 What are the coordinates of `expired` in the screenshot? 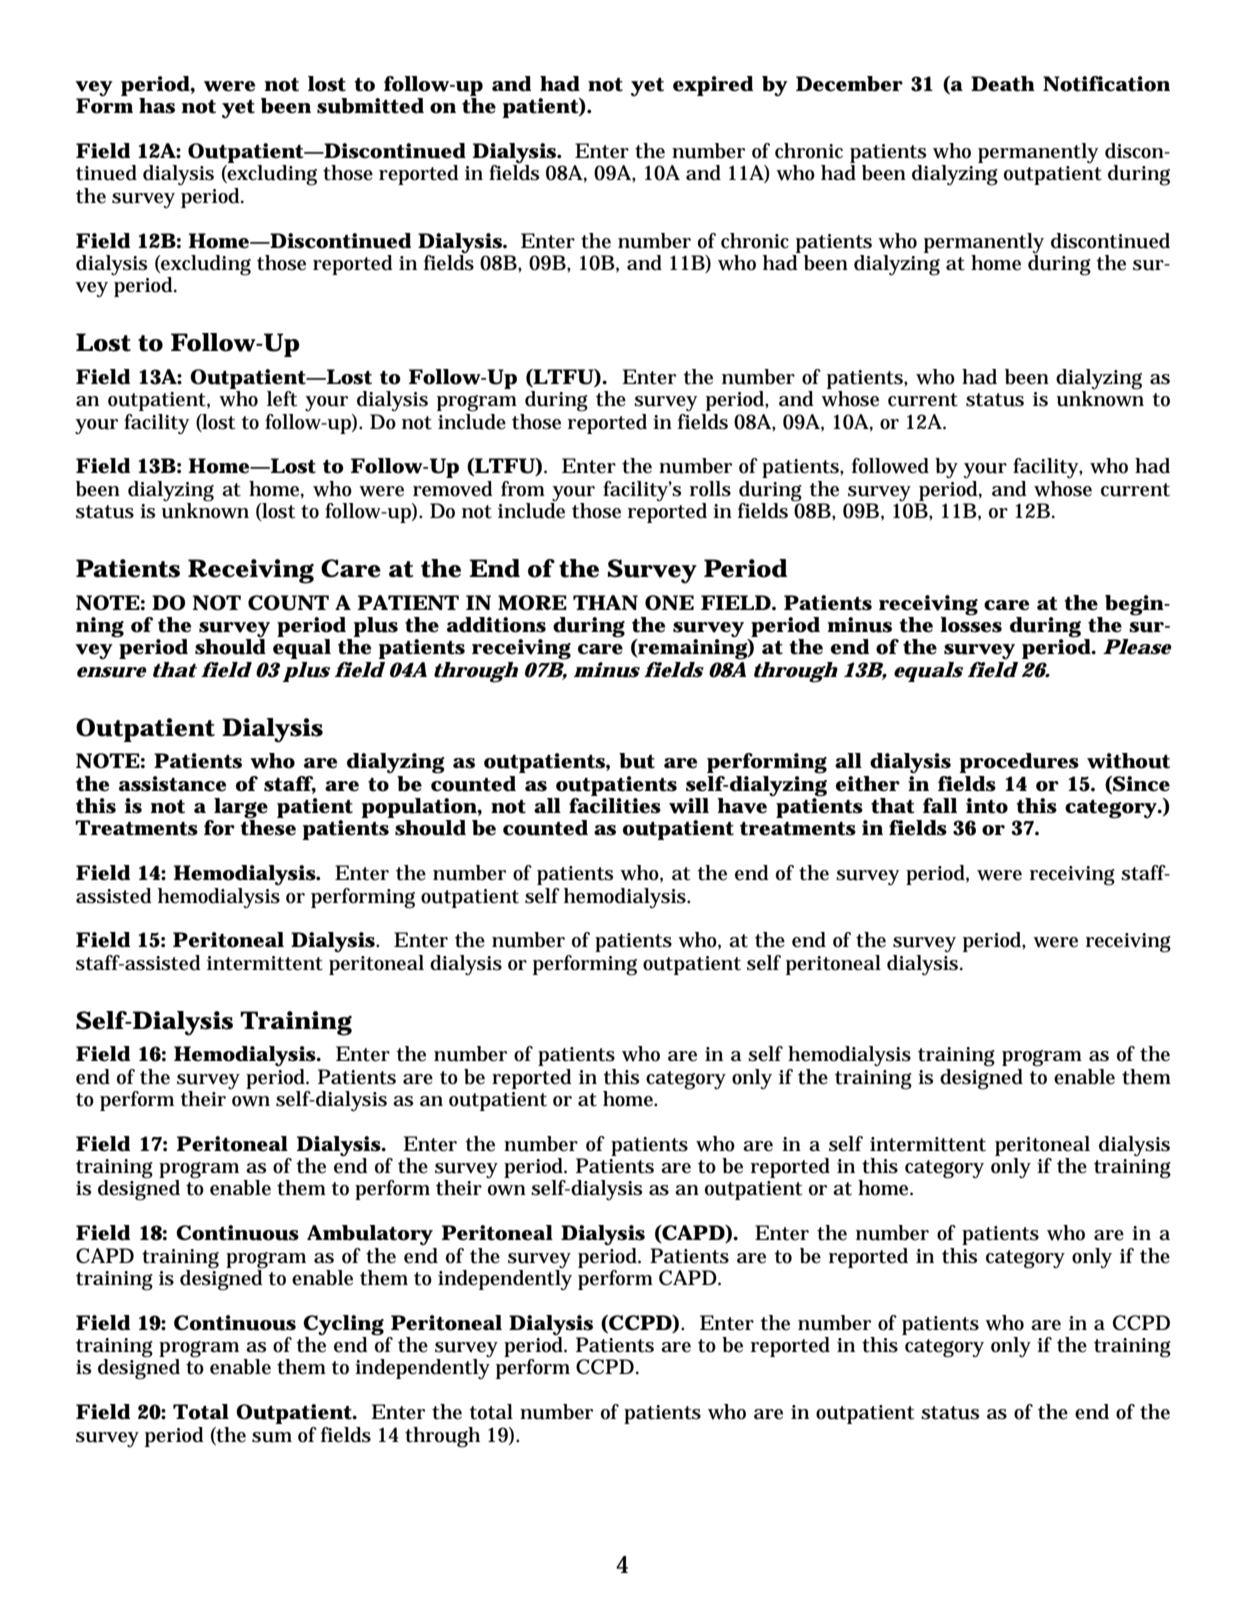 It's located at (713, 86).
